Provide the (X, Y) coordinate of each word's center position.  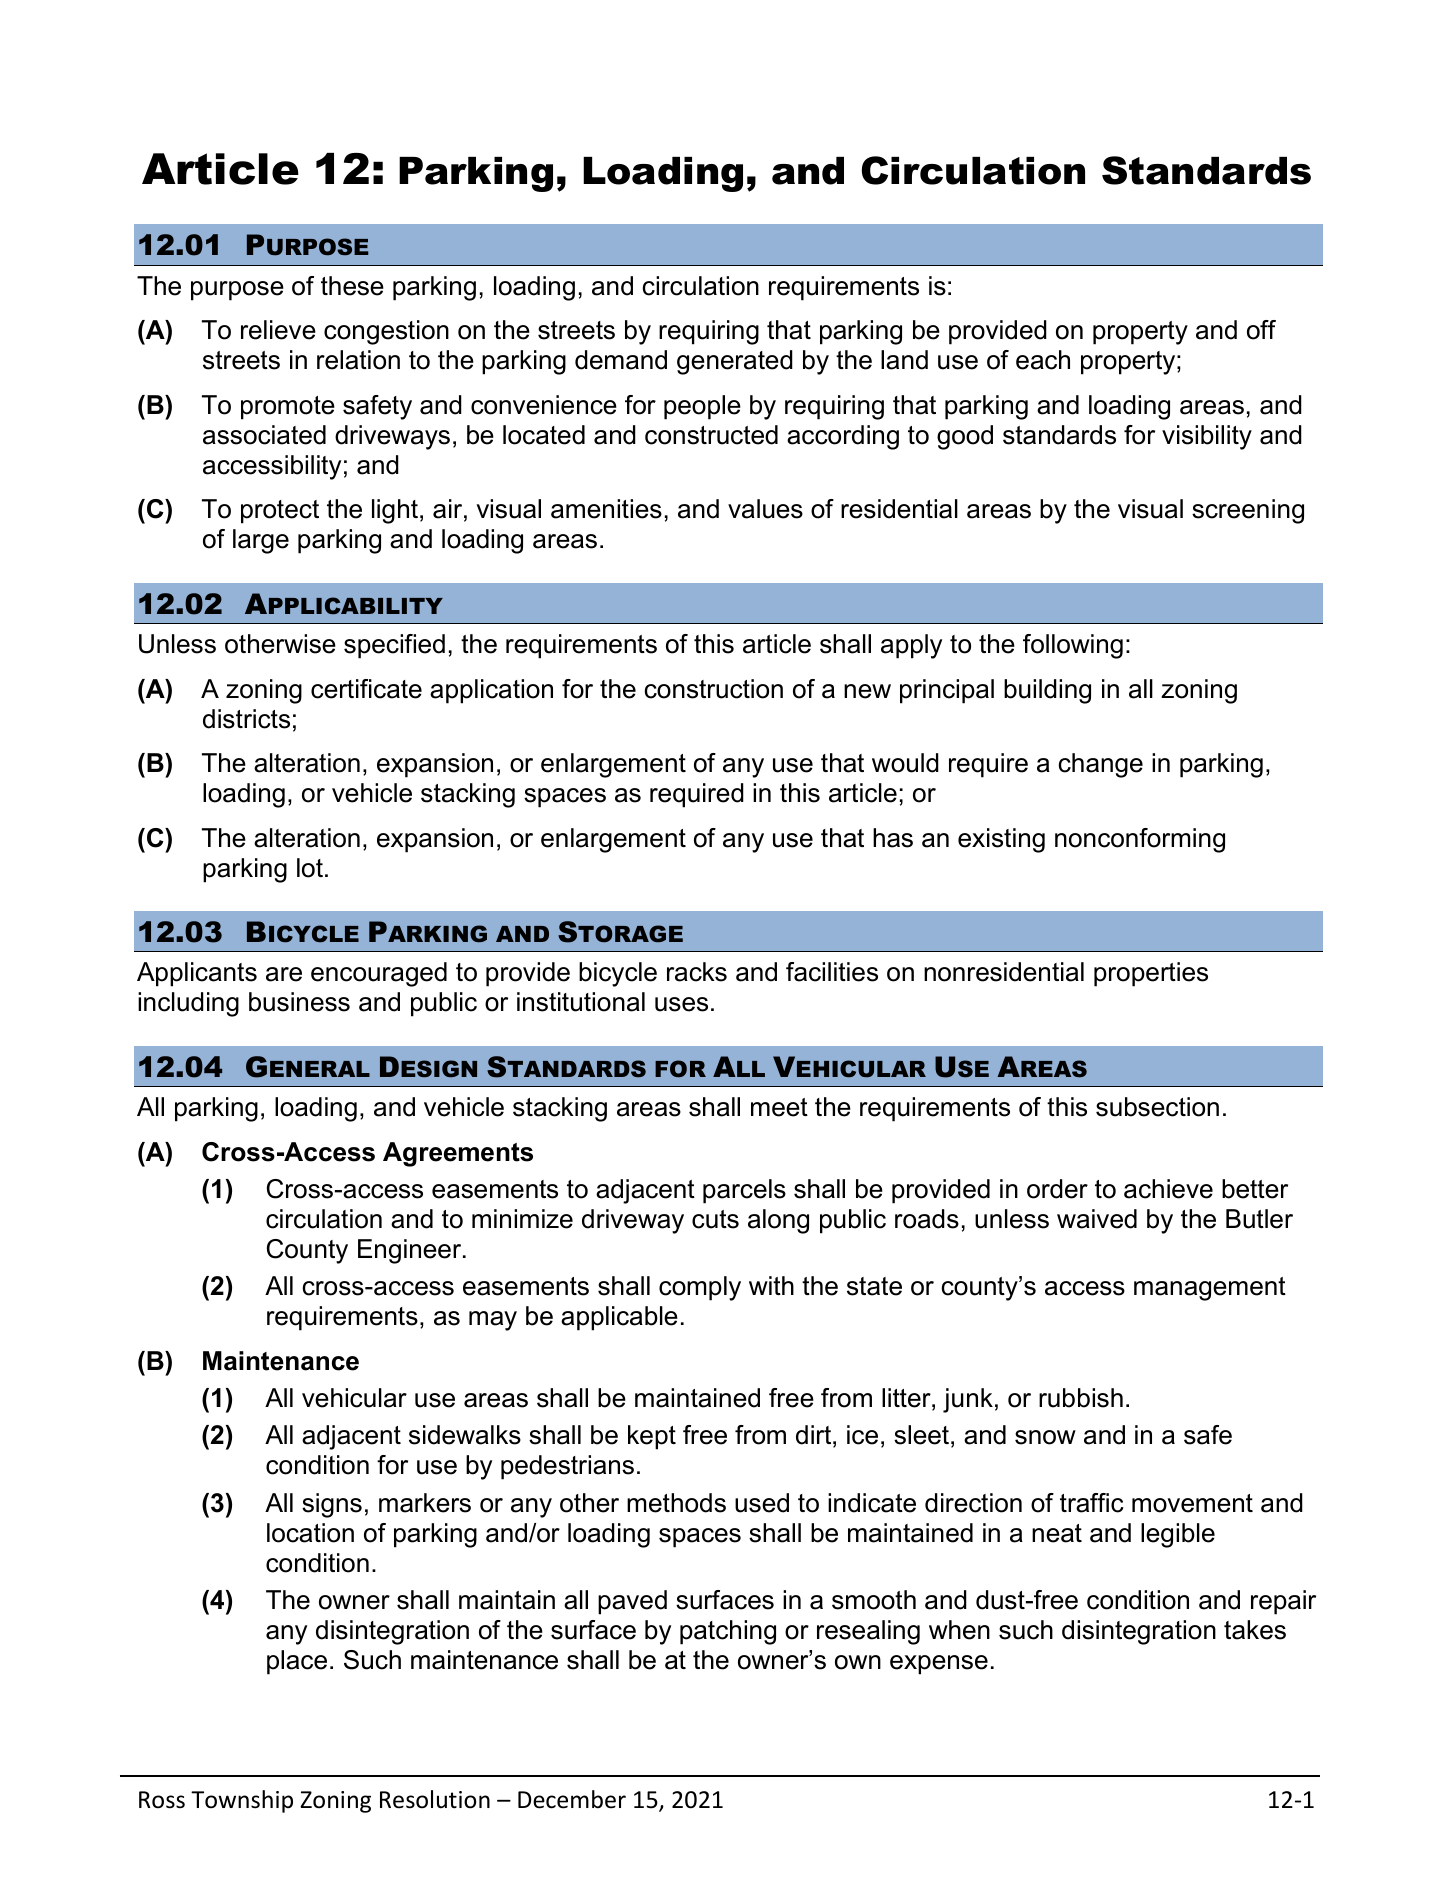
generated (735, 362)
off (1261, 330)
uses (681, 1004)
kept (652, 1437)
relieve (278, 330)
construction (713, 689)
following (1073, 646)
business (299, 1002)
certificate (366, 689)
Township (242, 1801)
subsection (1157, 1107)
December (572, 1799)
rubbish (1081, 1398)
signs (332, 1505)
